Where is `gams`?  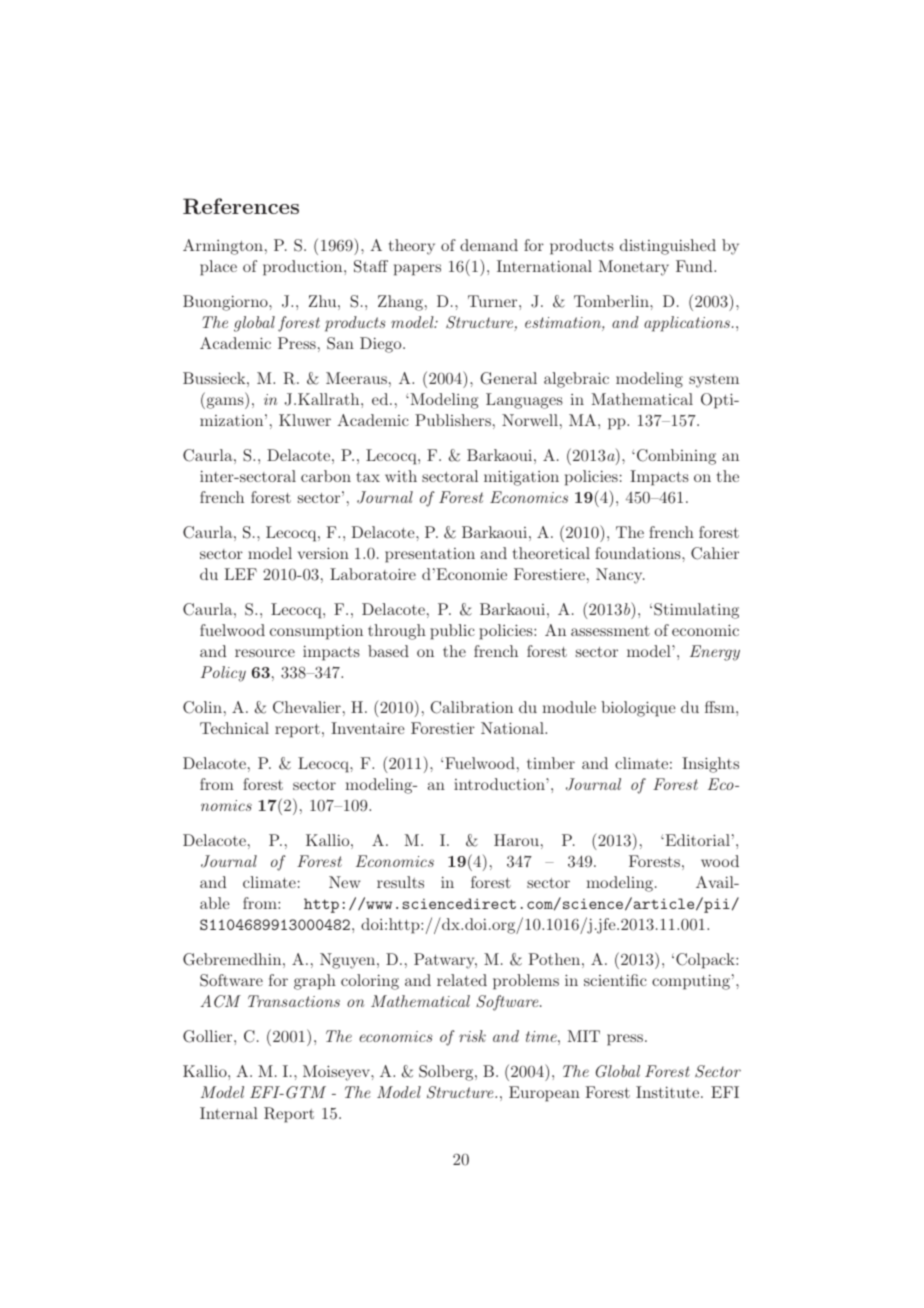 gams is located at coordinates (225, 403).
